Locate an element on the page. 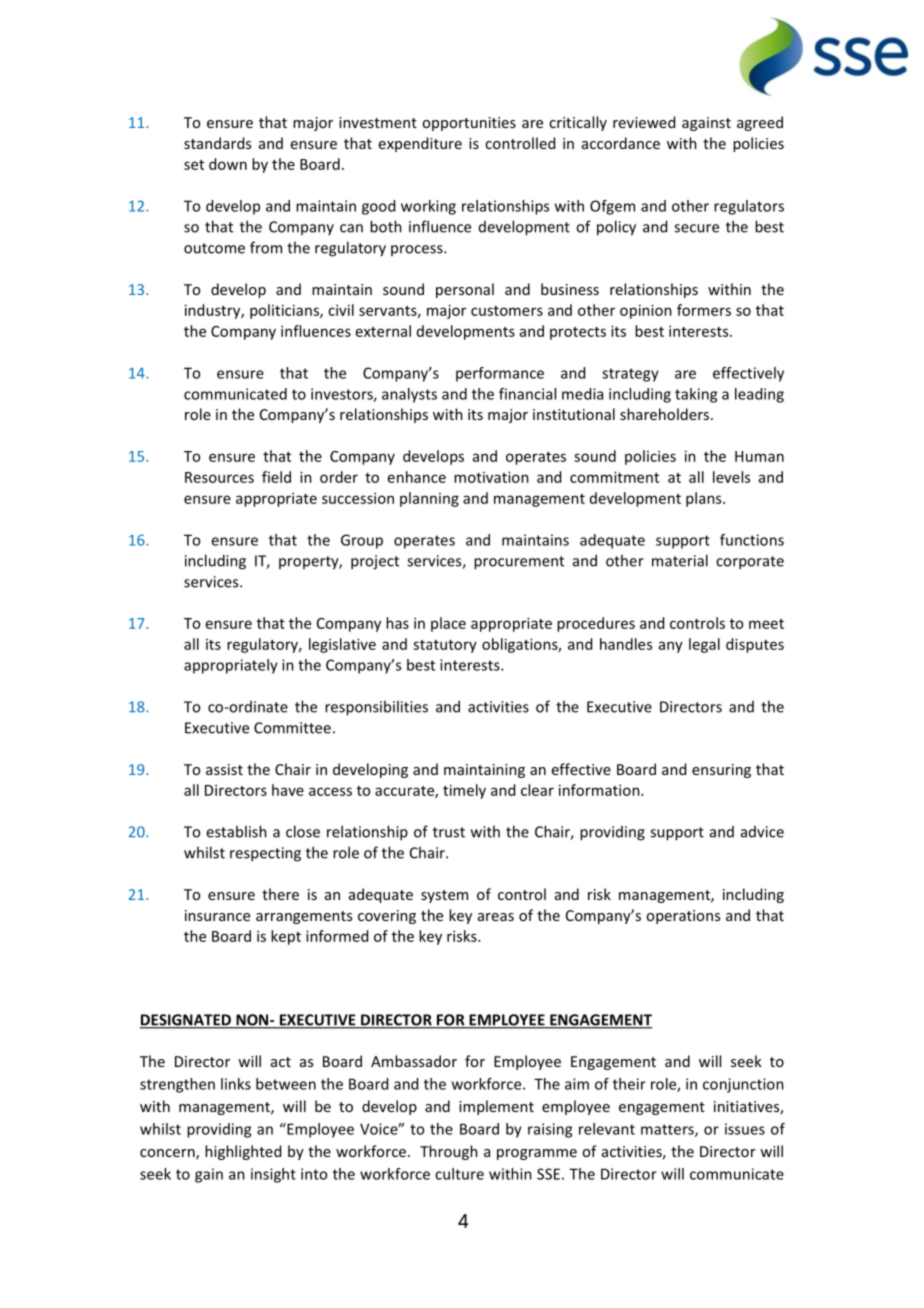  matters is located at coordinates (668, 1130).
